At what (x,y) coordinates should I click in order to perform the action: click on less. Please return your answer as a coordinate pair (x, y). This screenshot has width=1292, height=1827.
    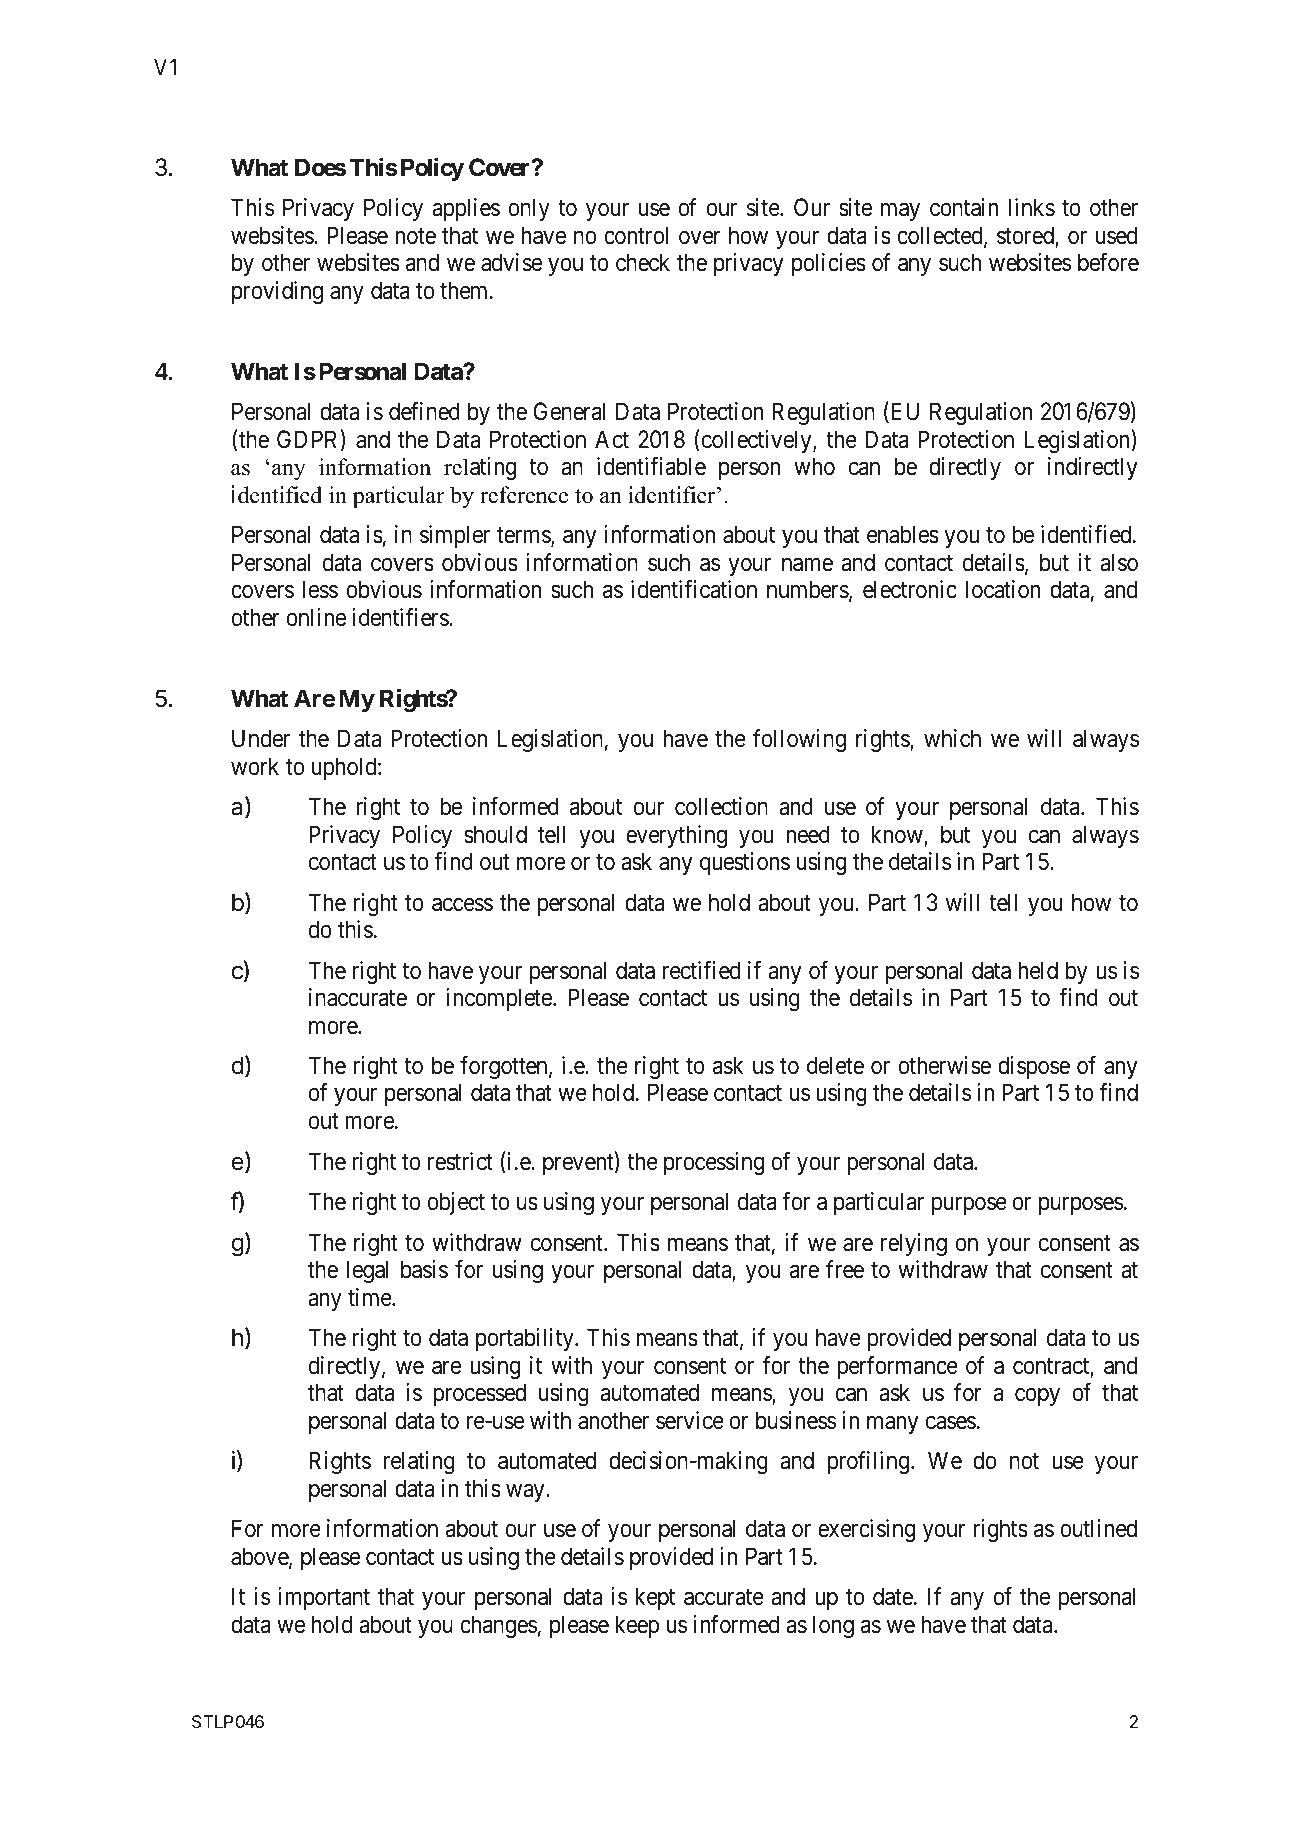
    Looking at the image, I should click on (320, 589).
